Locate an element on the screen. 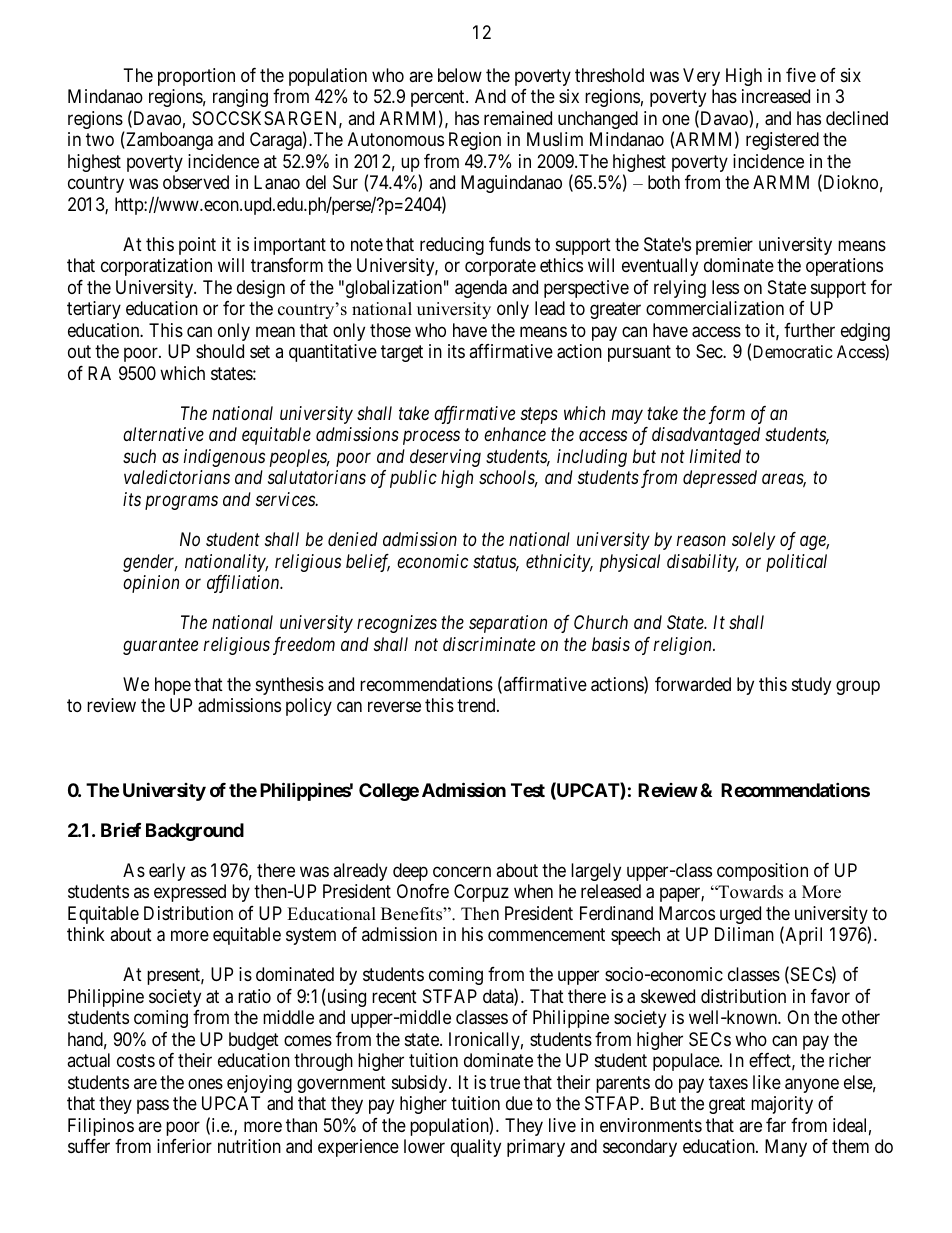 The height and width of the screenshot is (1233, 952). quality is located at coordinates (476, 1148).
